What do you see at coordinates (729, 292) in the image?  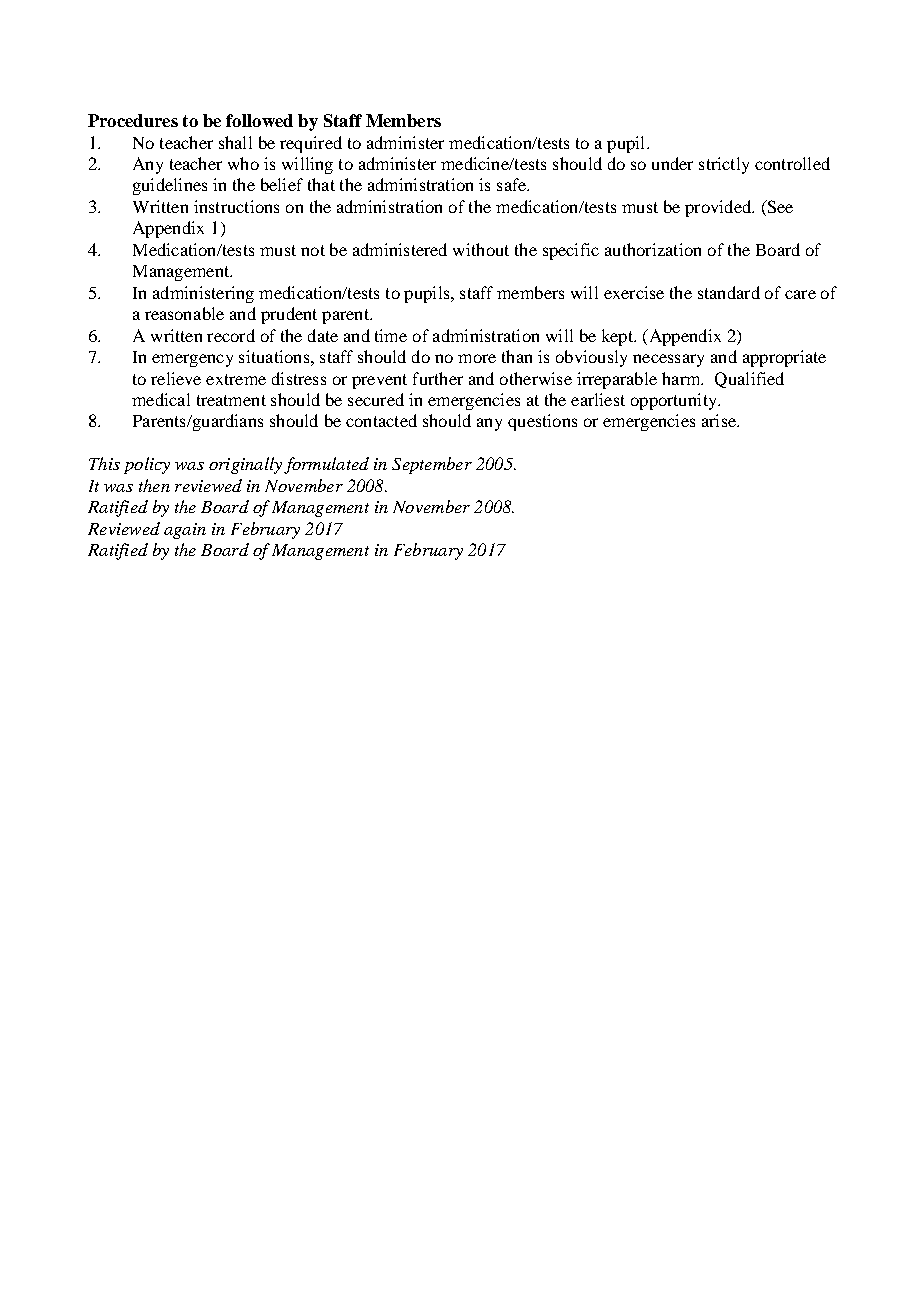 I see `standard` at bounding box center [729, 292].
